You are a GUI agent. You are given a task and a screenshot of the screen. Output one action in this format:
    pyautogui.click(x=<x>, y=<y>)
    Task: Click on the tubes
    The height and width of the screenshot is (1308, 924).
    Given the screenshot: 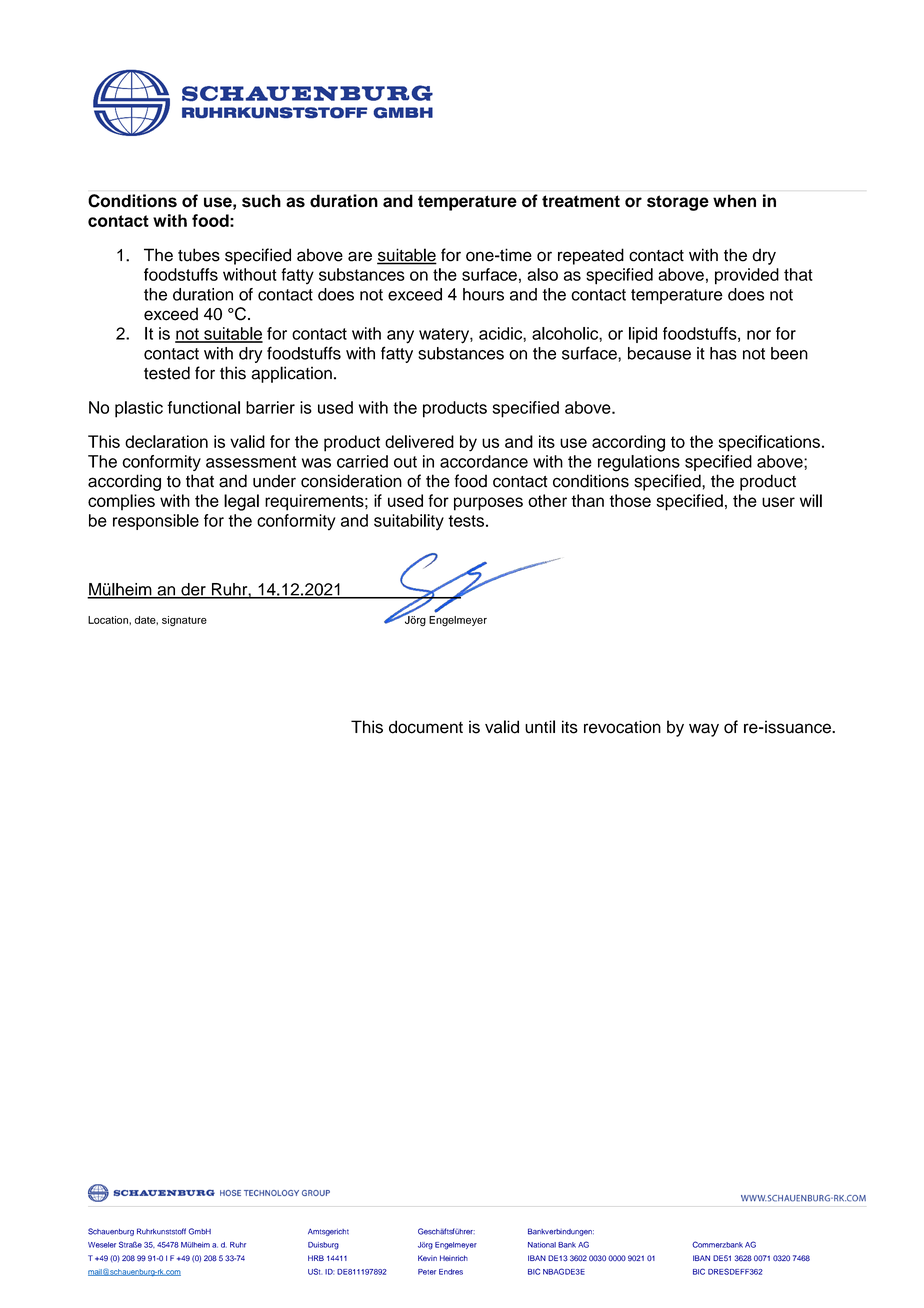 What is the action you would take?
    pyautogui.click(x=199, y=255)
